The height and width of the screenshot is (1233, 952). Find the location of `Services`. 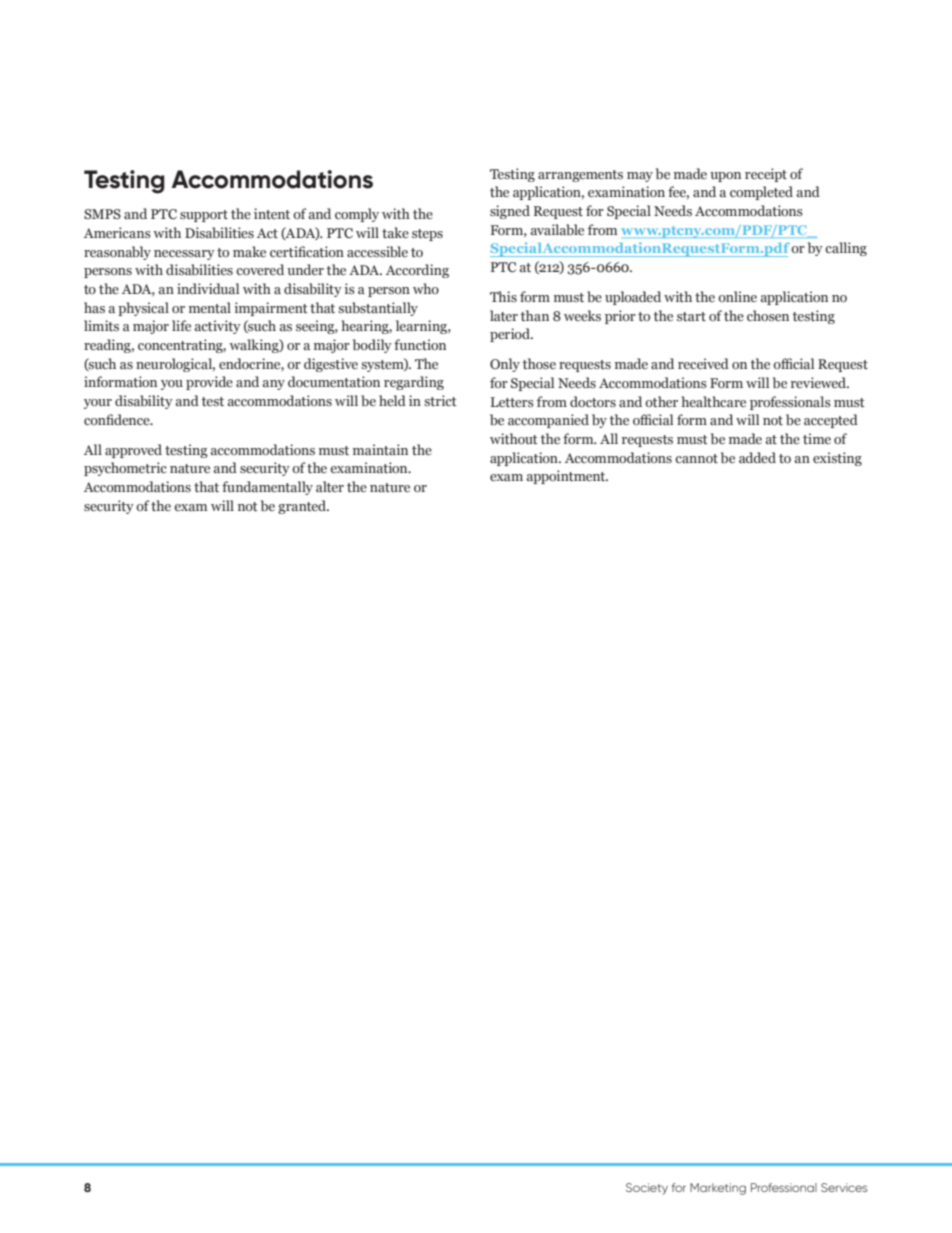

Services is located at coordinates (844, 1187).
